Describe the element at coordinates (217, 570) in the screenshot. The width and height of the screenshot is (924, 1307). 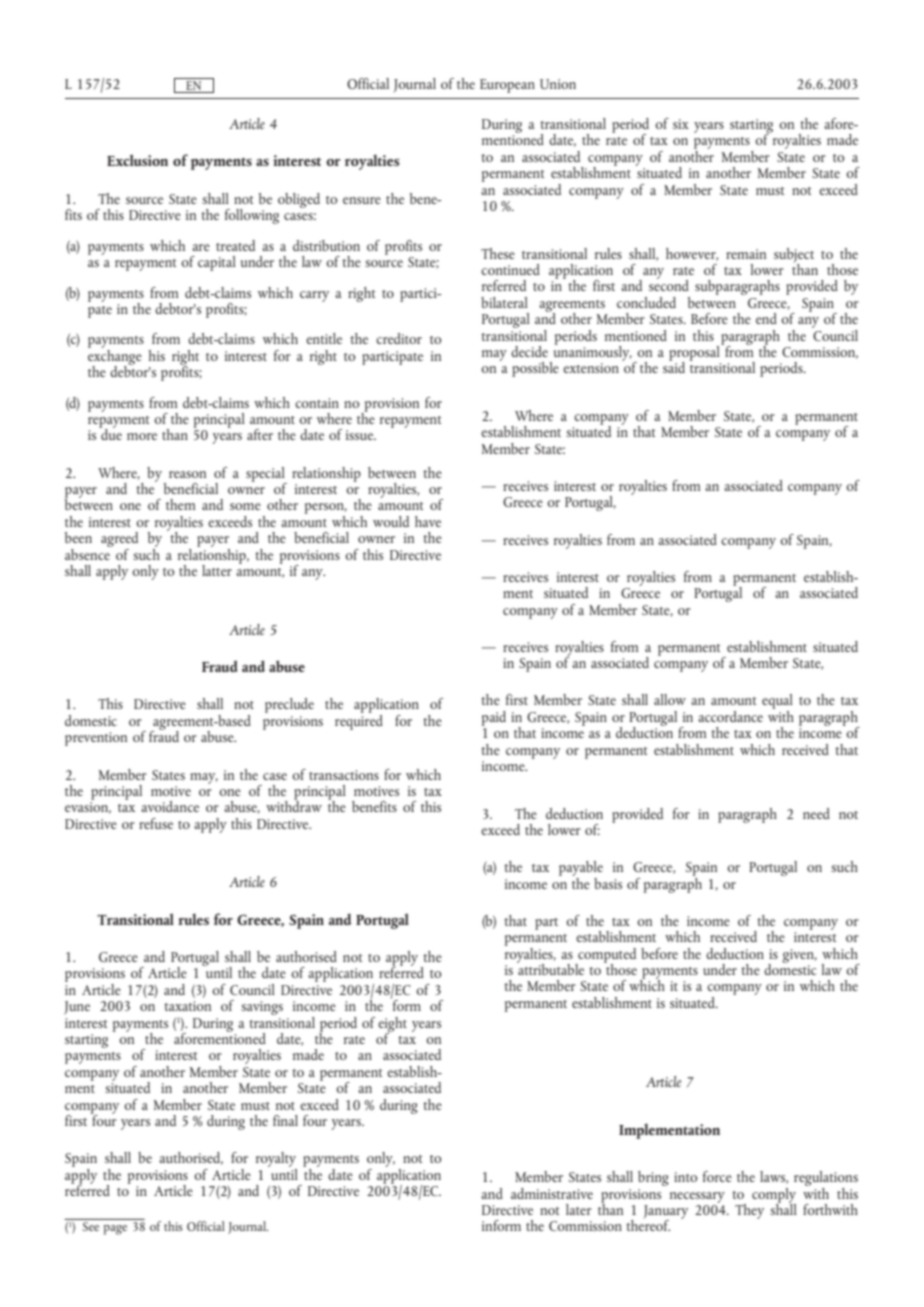
I see `latter` at that location.
